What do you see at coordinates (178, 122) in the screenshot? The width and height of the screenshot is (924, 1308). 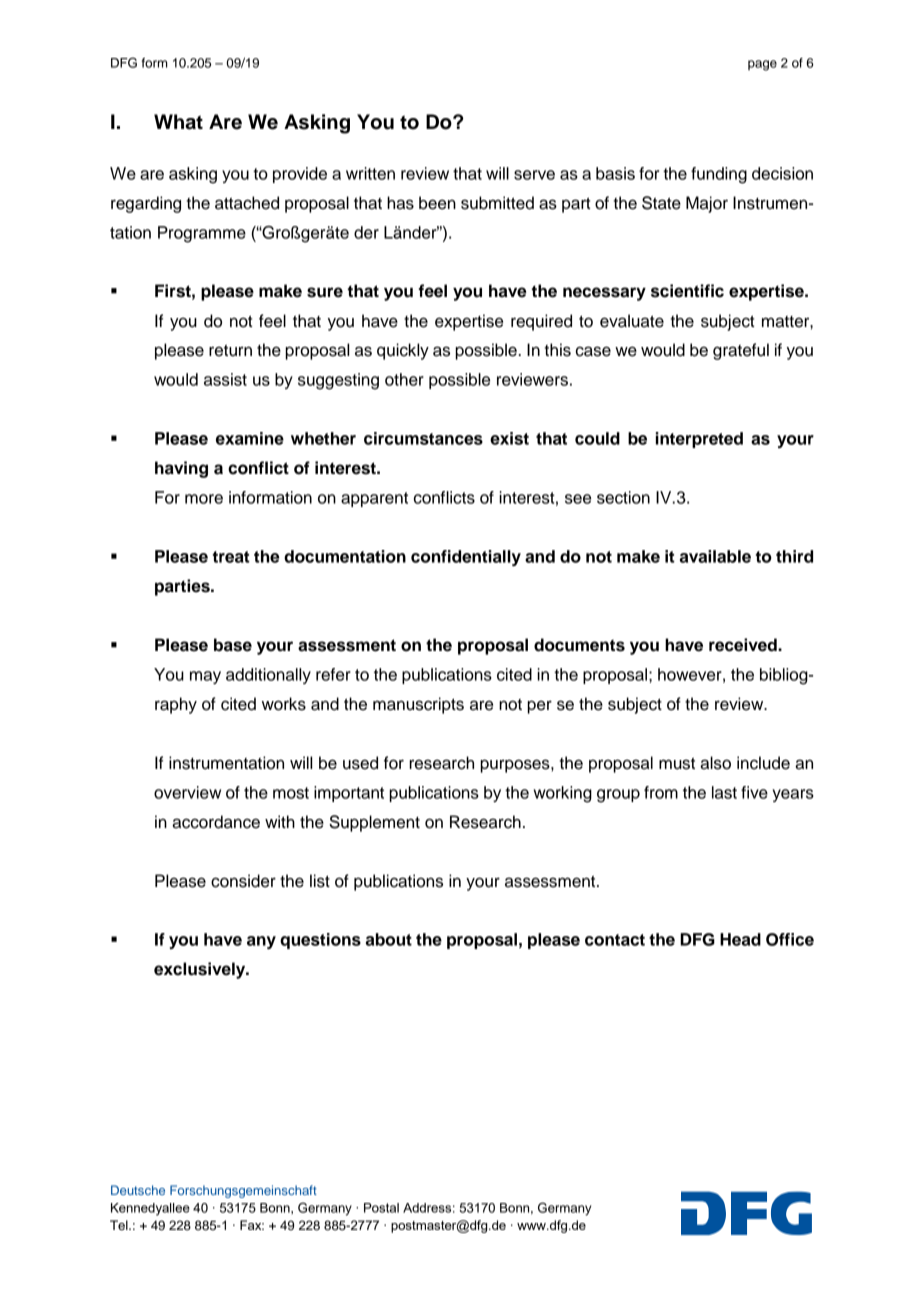 I see `What` at bounding box center [178, 122].
